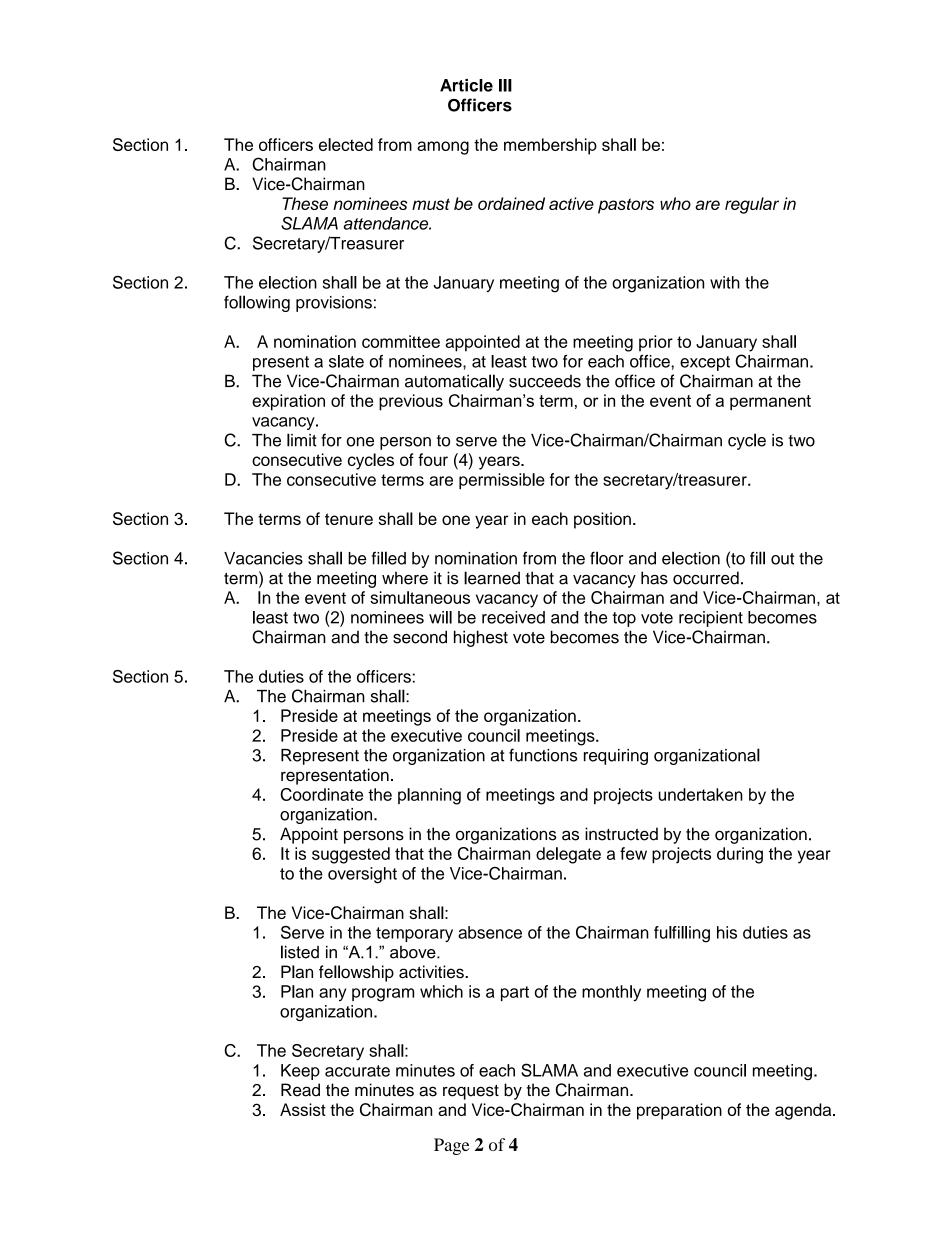 The height and width of the page is (1233, 952). Describe the element at coordinates (543, 755) in the page. I see `functions` at that location.
